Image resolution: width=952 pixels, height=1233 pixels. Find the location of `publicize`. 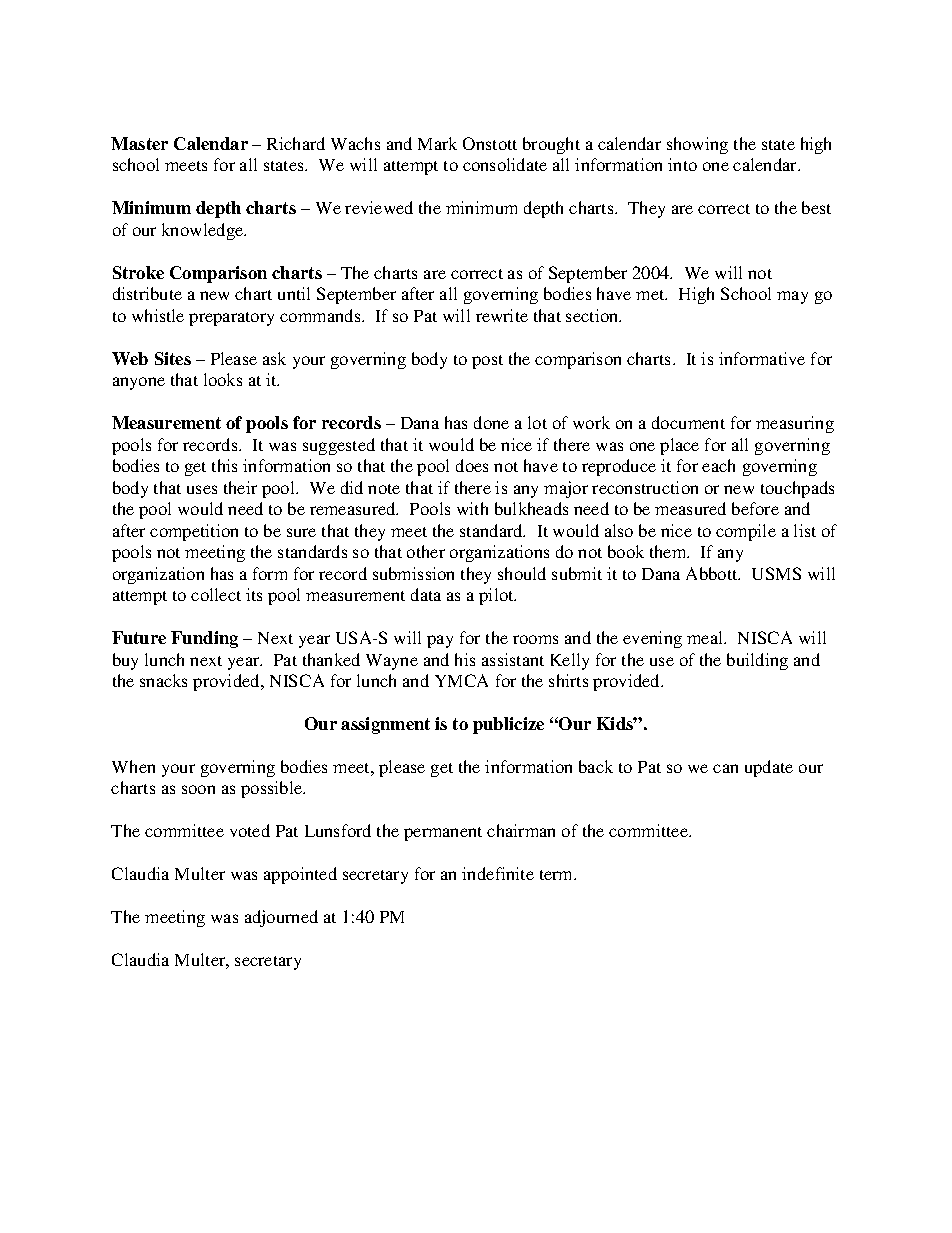

publicize is located at coordinates (508, 725).
